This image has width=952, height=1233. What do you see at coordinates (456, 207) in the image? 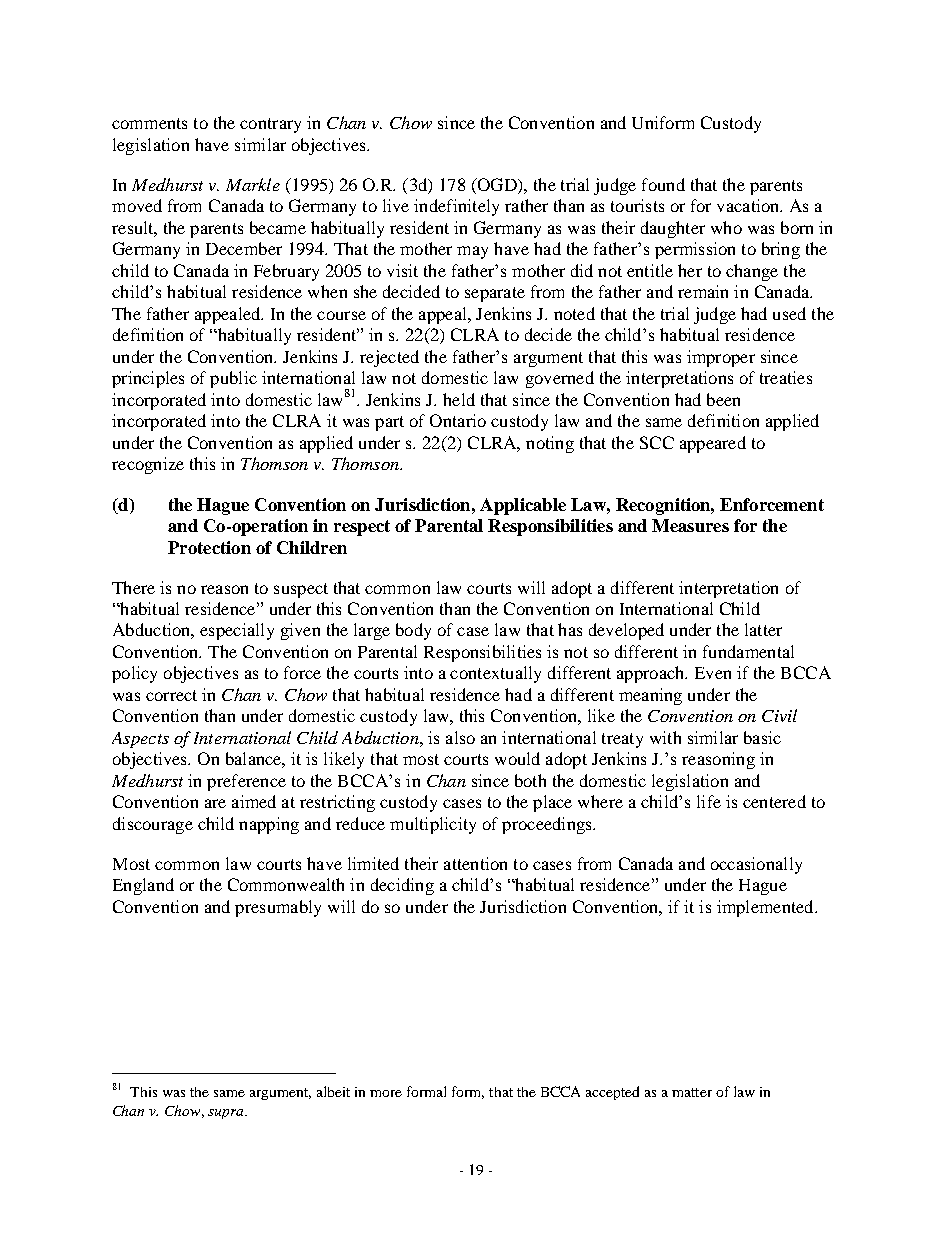
I see `indefinitely` at bounding box center [456, 207].
